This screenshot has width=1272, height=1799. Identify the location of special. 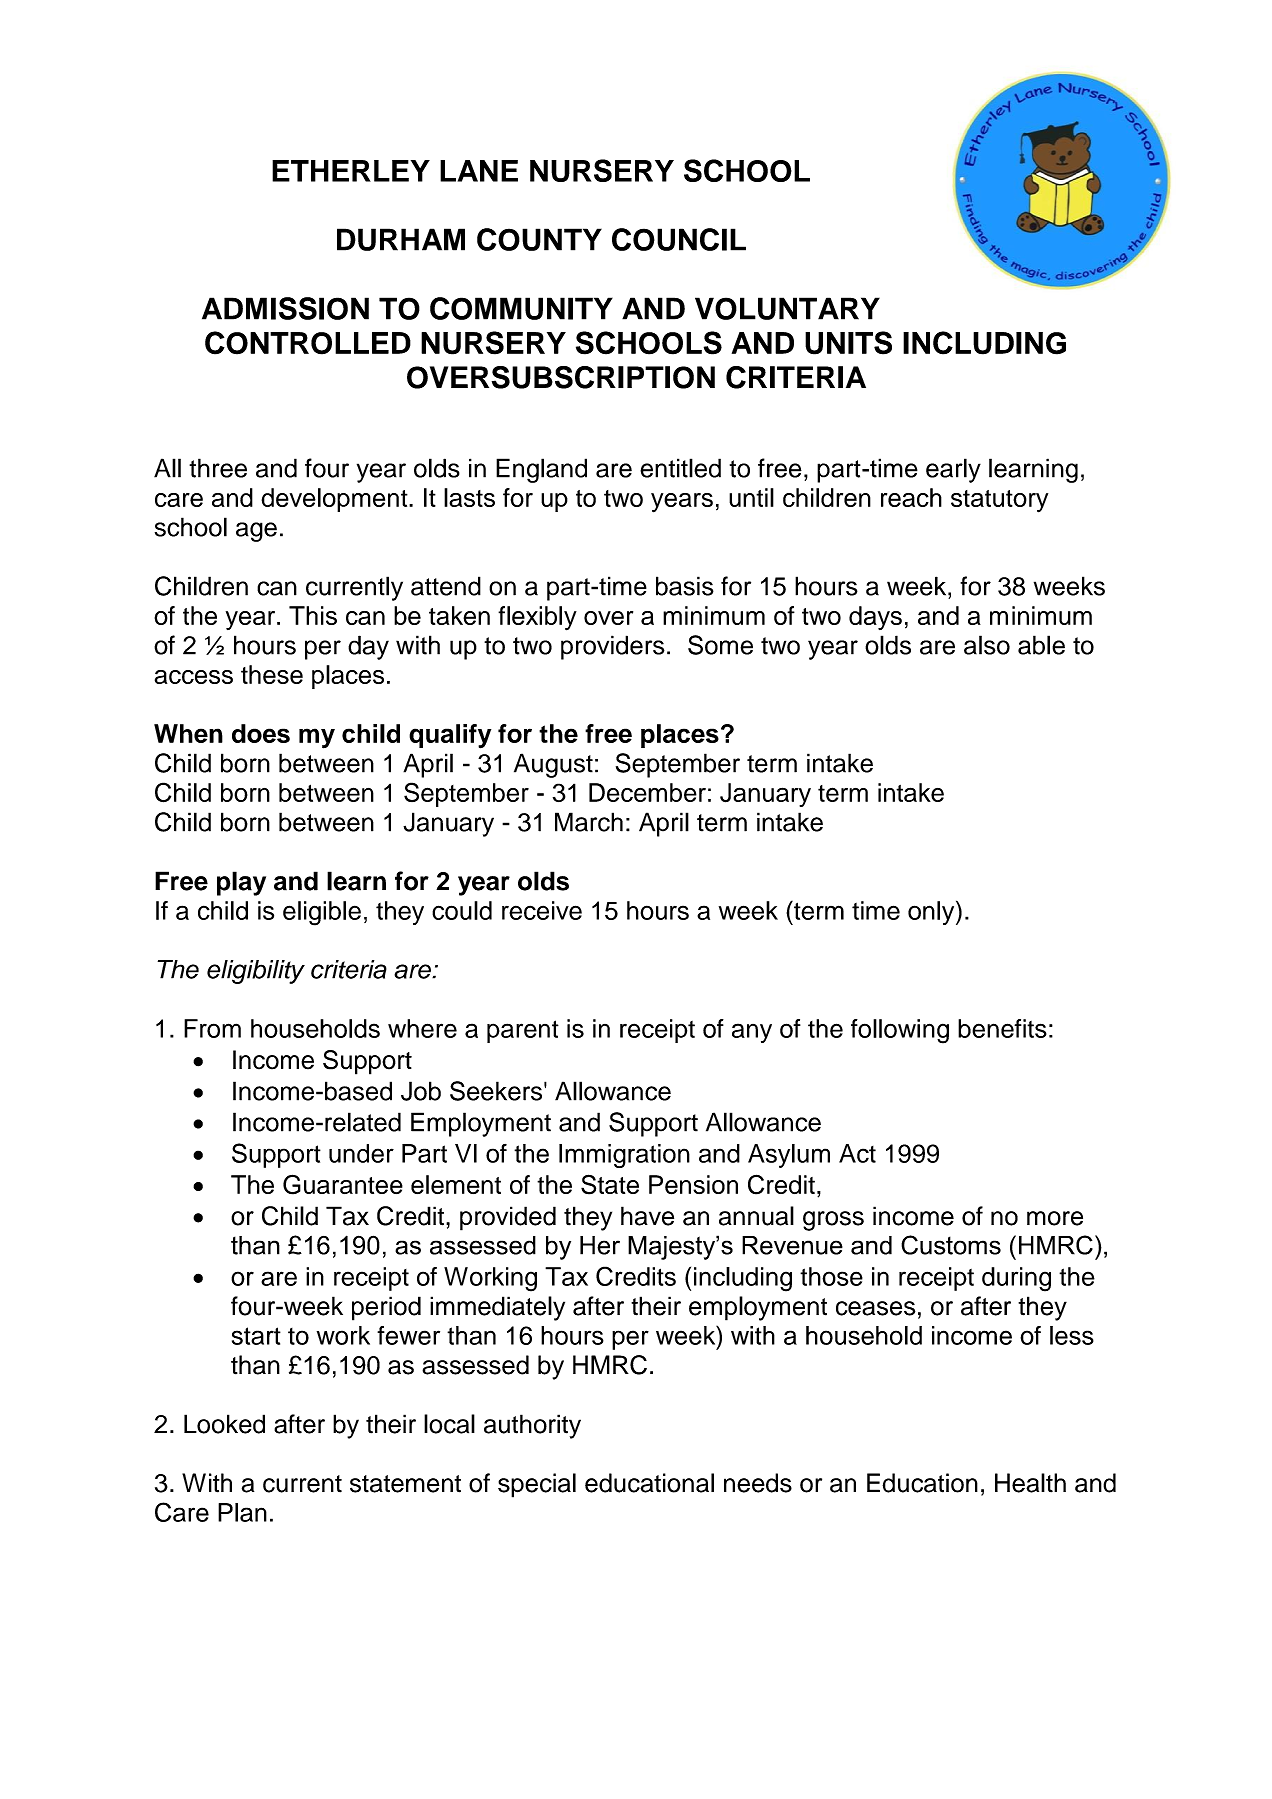
(537, 1485).
